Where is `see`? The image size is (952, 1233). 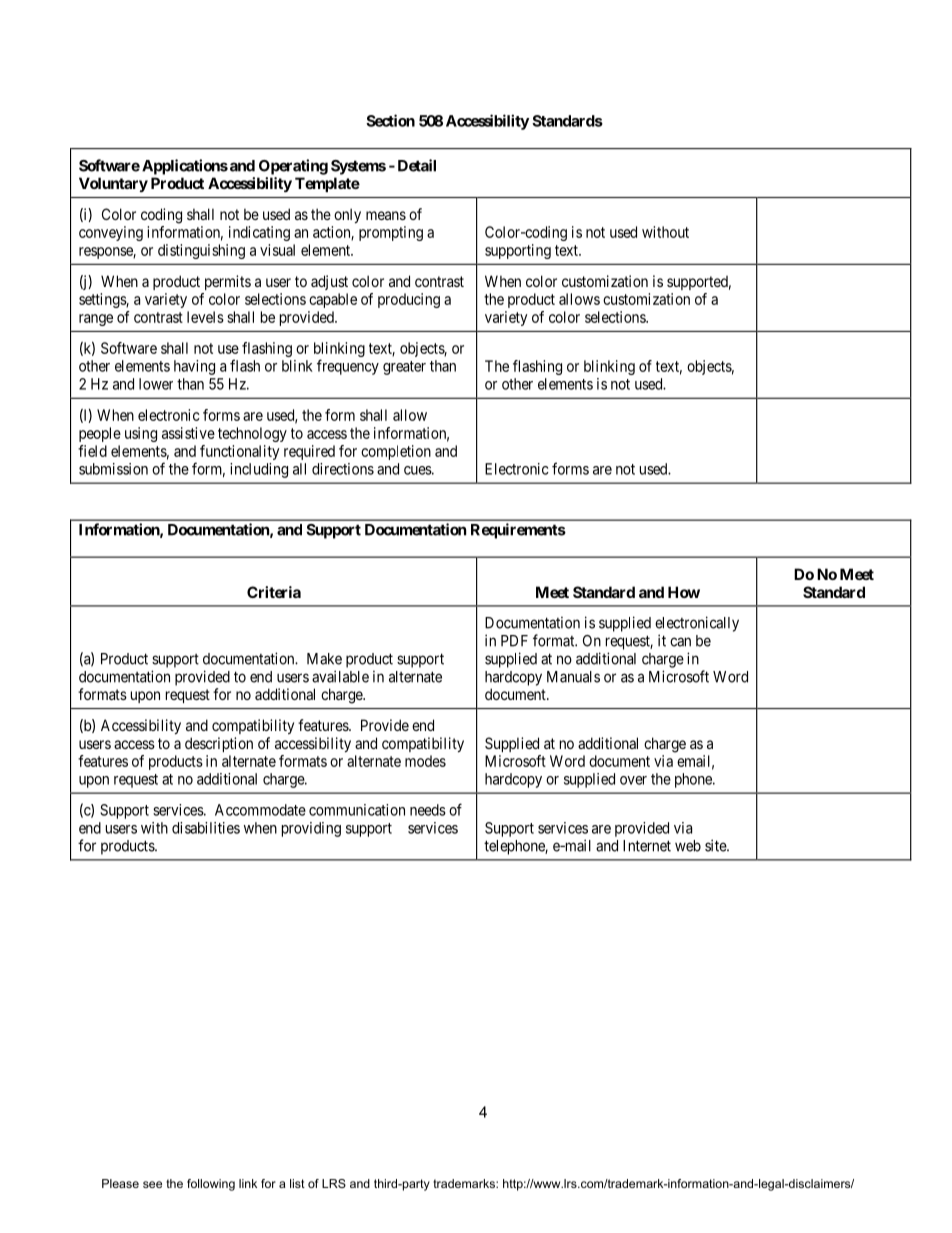 see is located at coordinates (152, 1184).
